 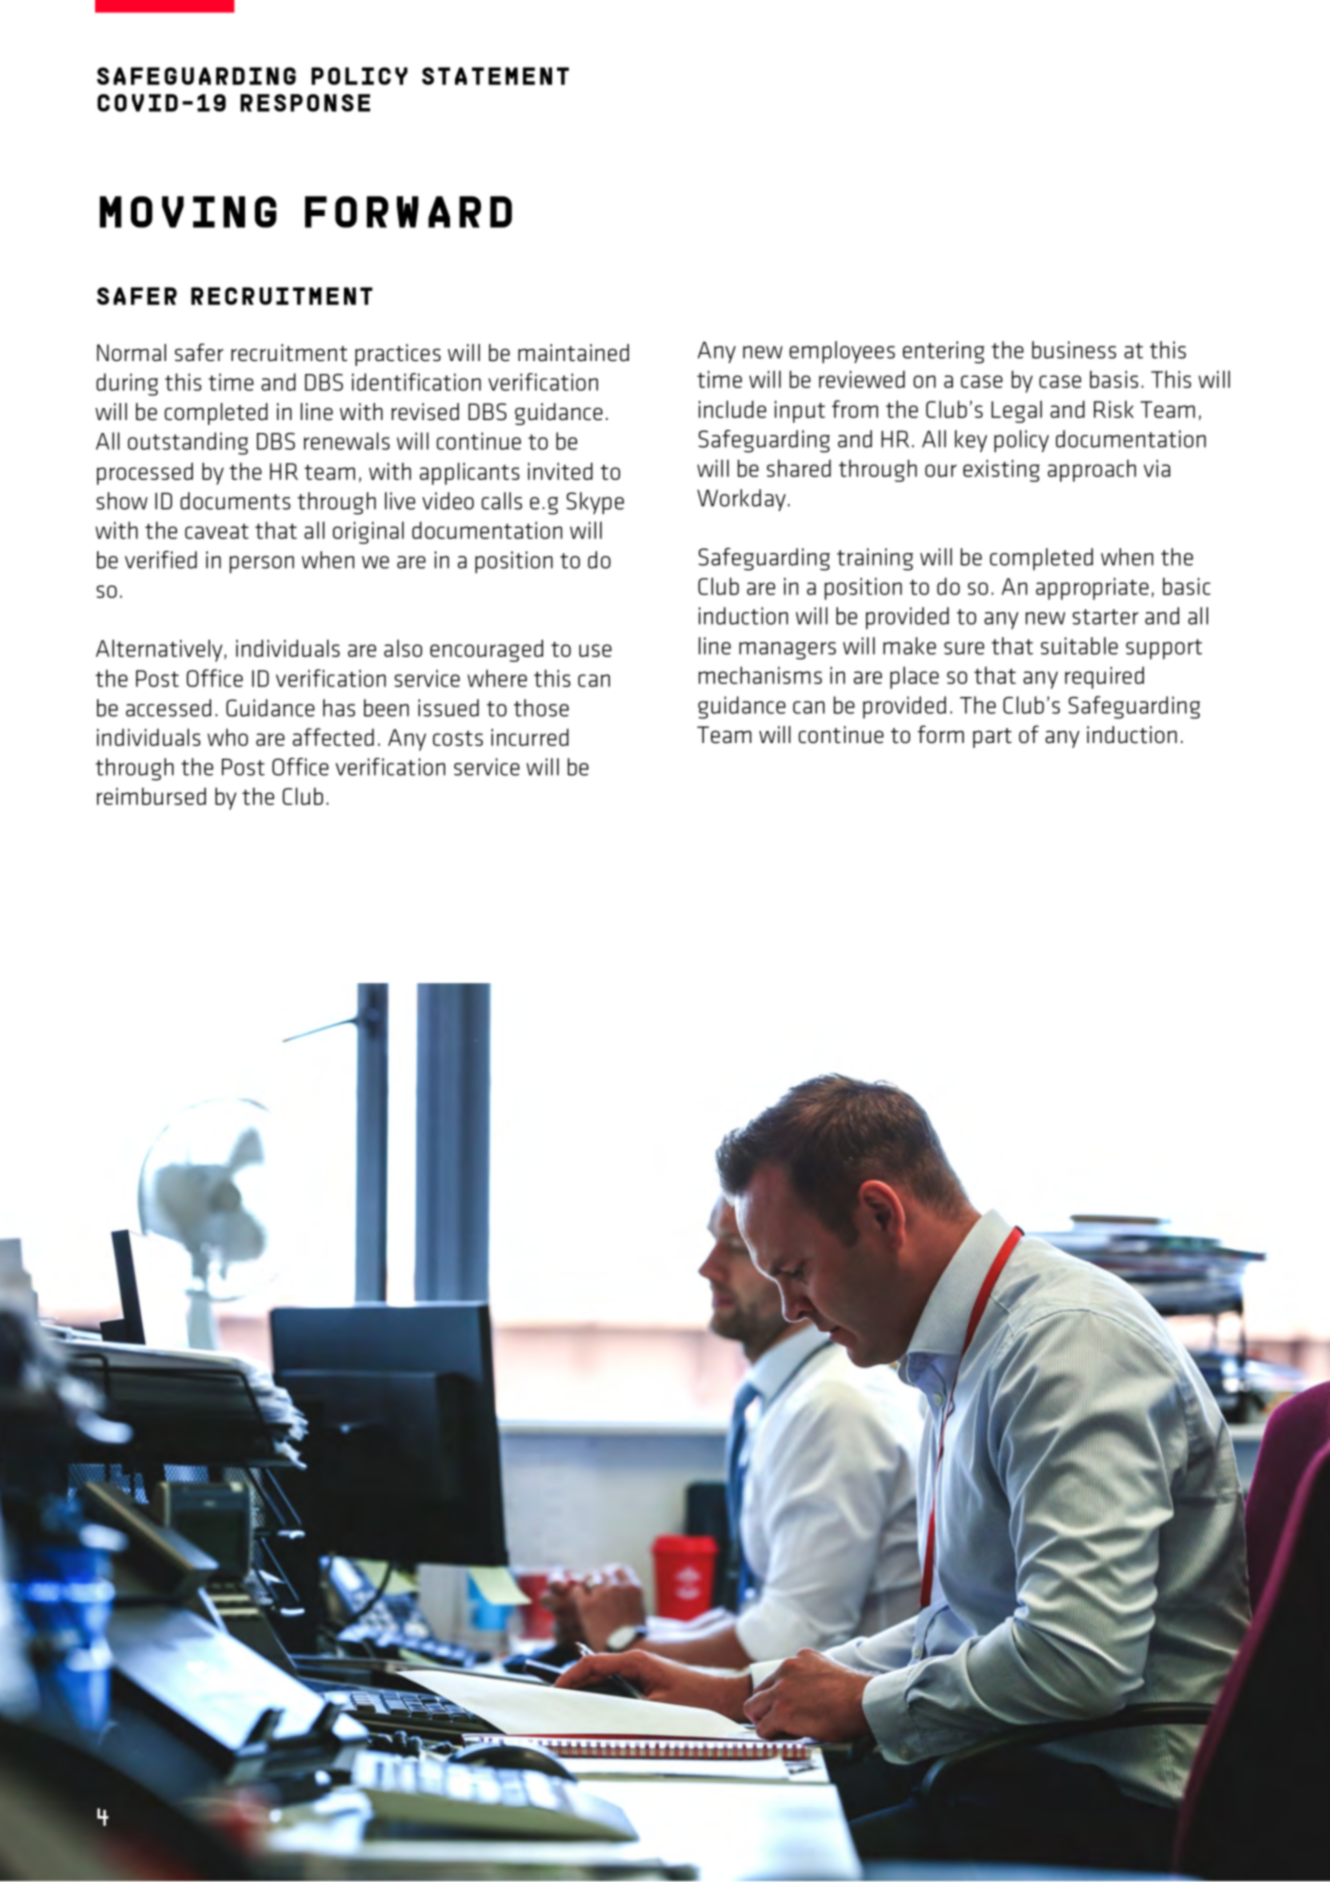 What do you see at coordinates (1092, 470) in the document?
I see `approach` at bounding box center [1092, 470].
